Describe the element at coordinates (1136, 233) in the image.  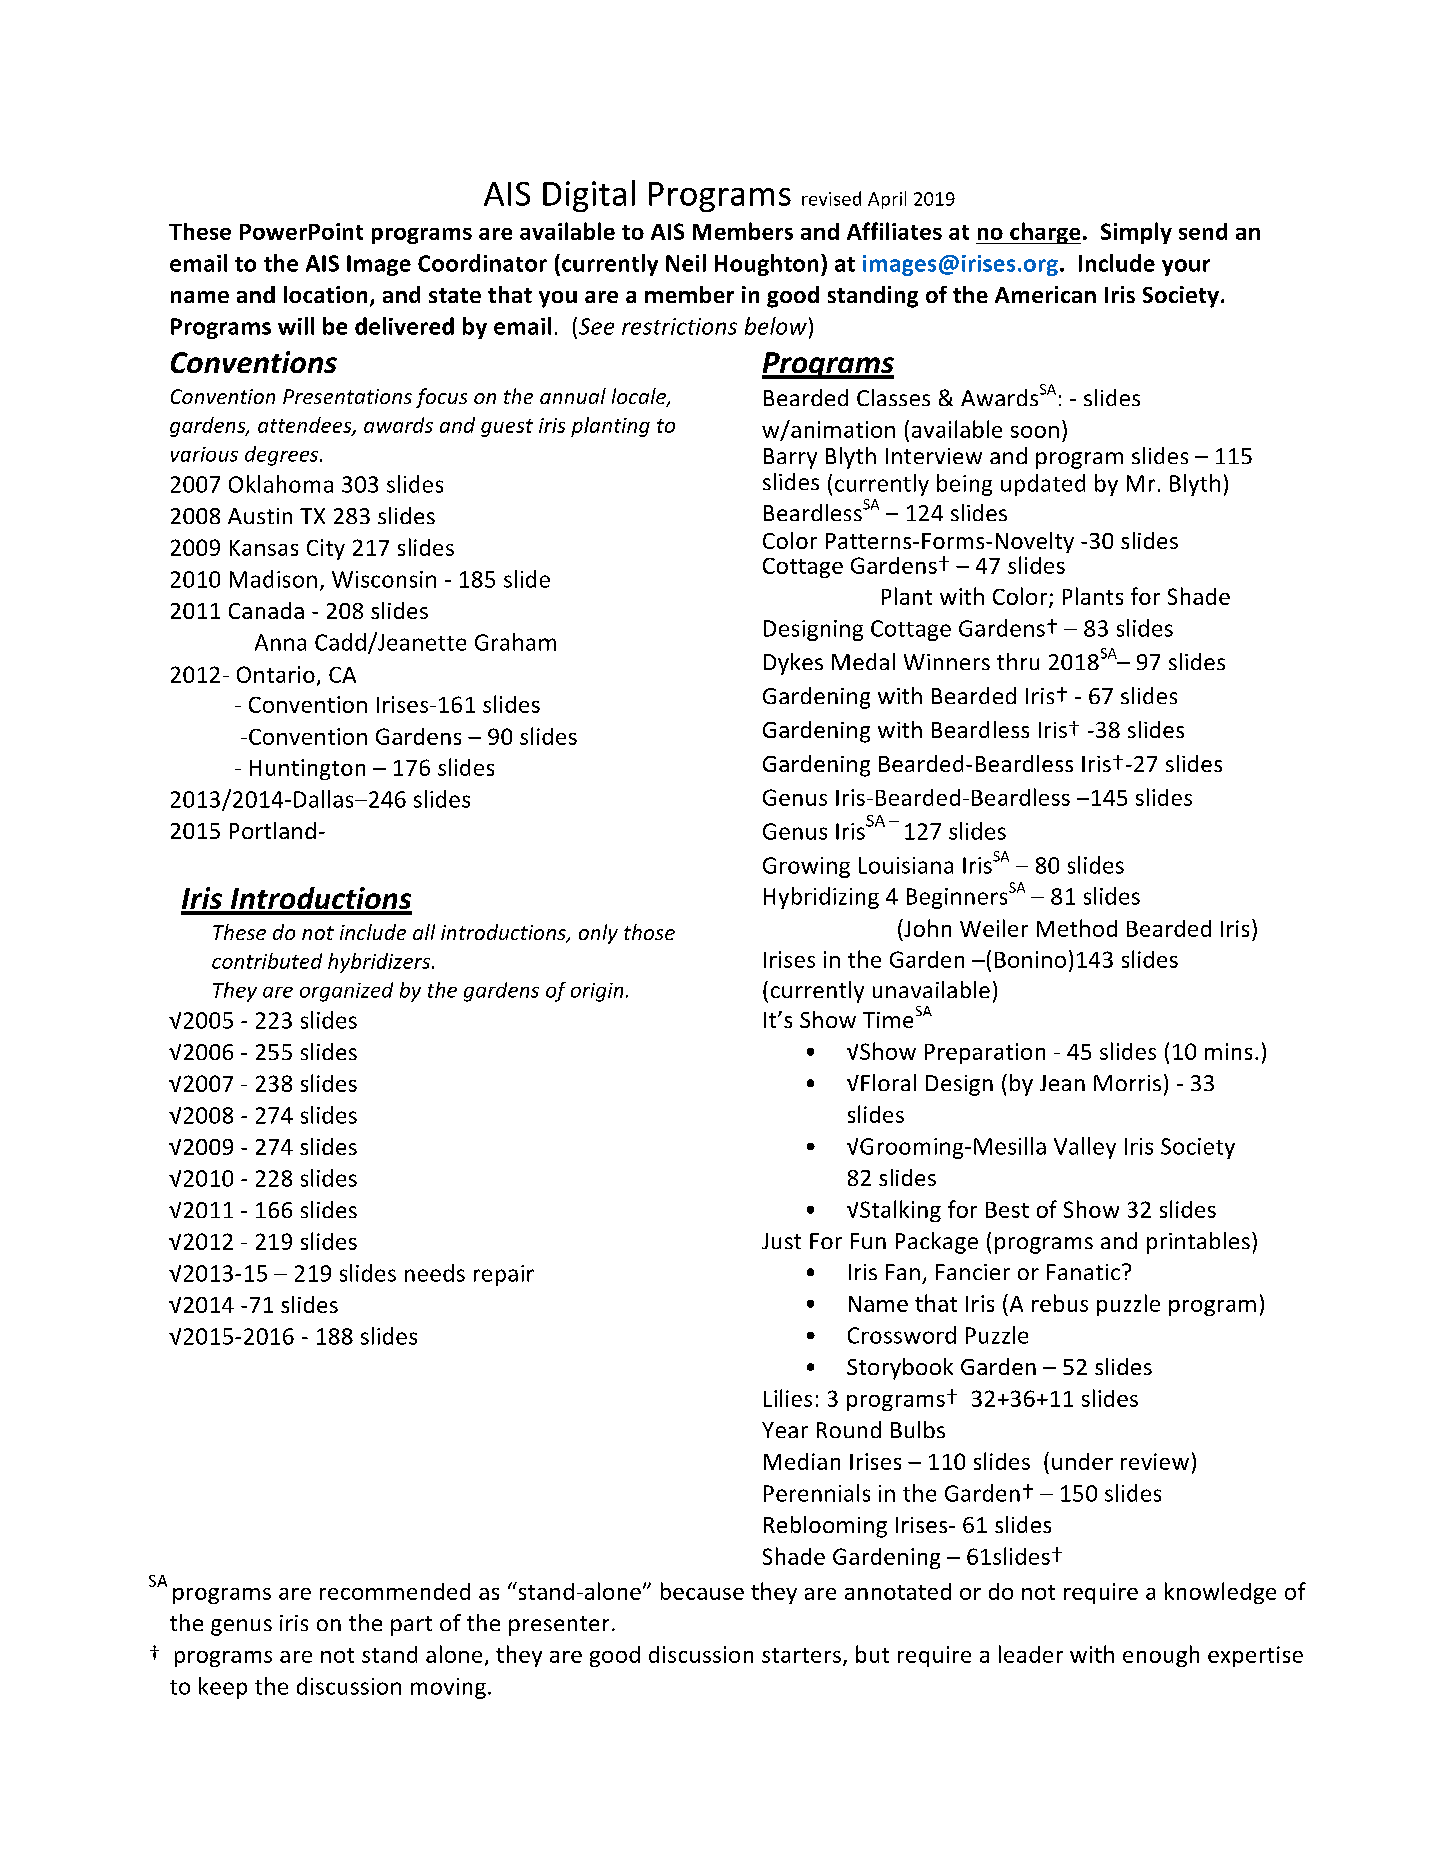
I see `Simply` at that location.
